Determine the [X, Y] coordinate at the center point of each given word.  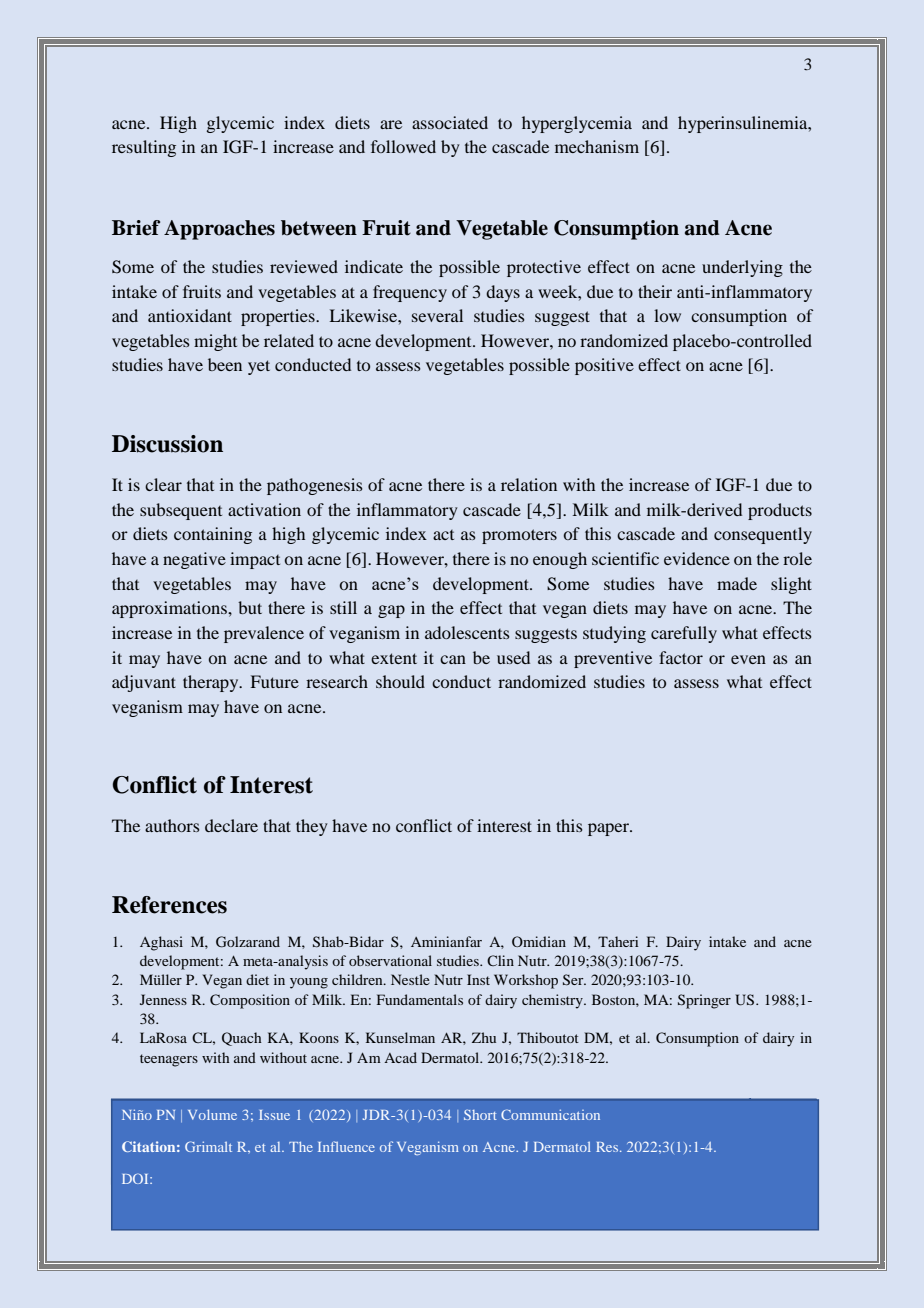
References [169, 905]
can [453, 659]
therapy [212, 683]
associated [450, 122]
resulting [144, 148]
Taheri [618, 941]
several [437, 315]
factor [681, 657]
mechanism [597, 146]
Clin [500, 960]
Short [480, 1114]
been [225, 364]
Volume [212, 1114]
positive [604, 366]
